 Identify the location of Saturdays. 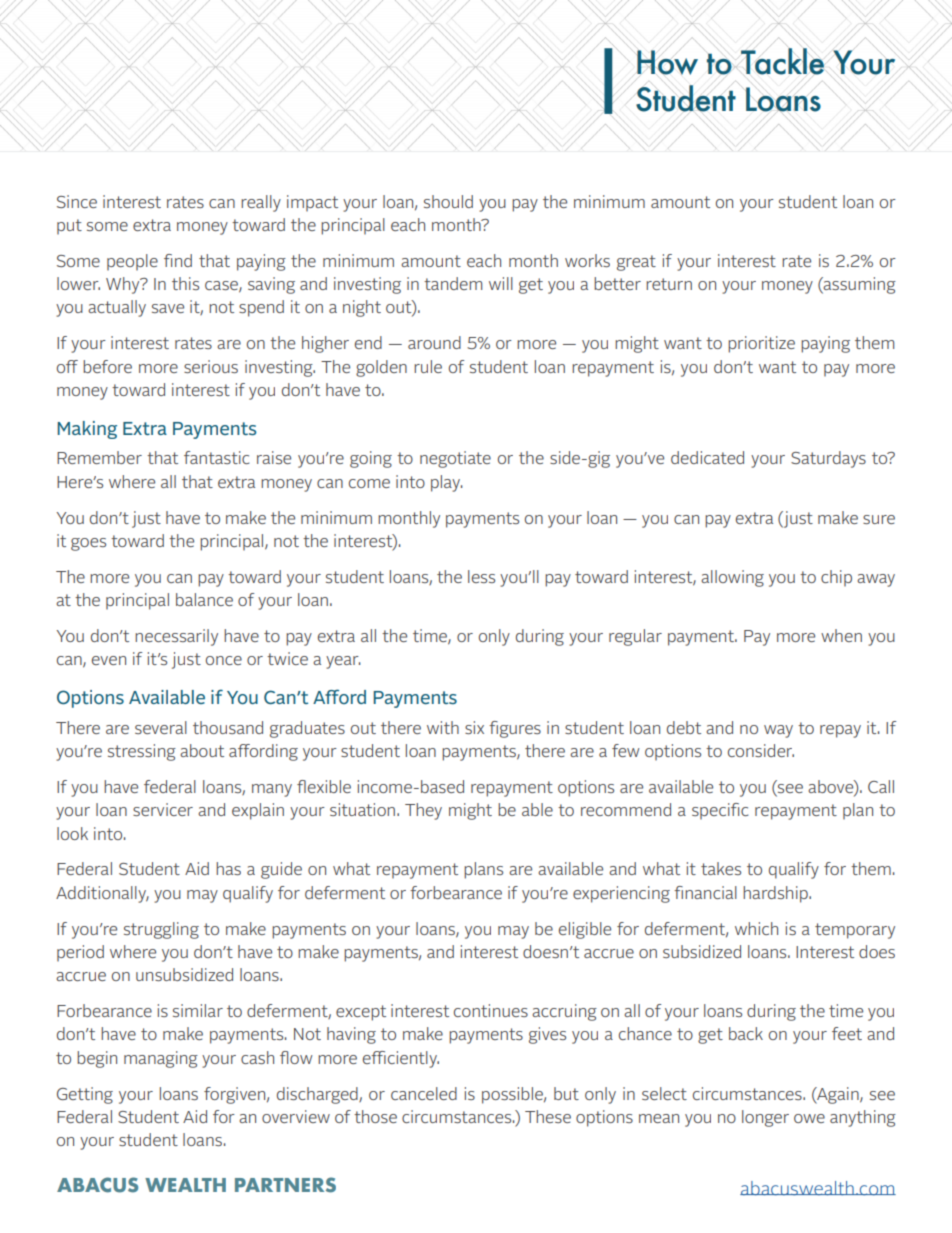
(828, 459).
